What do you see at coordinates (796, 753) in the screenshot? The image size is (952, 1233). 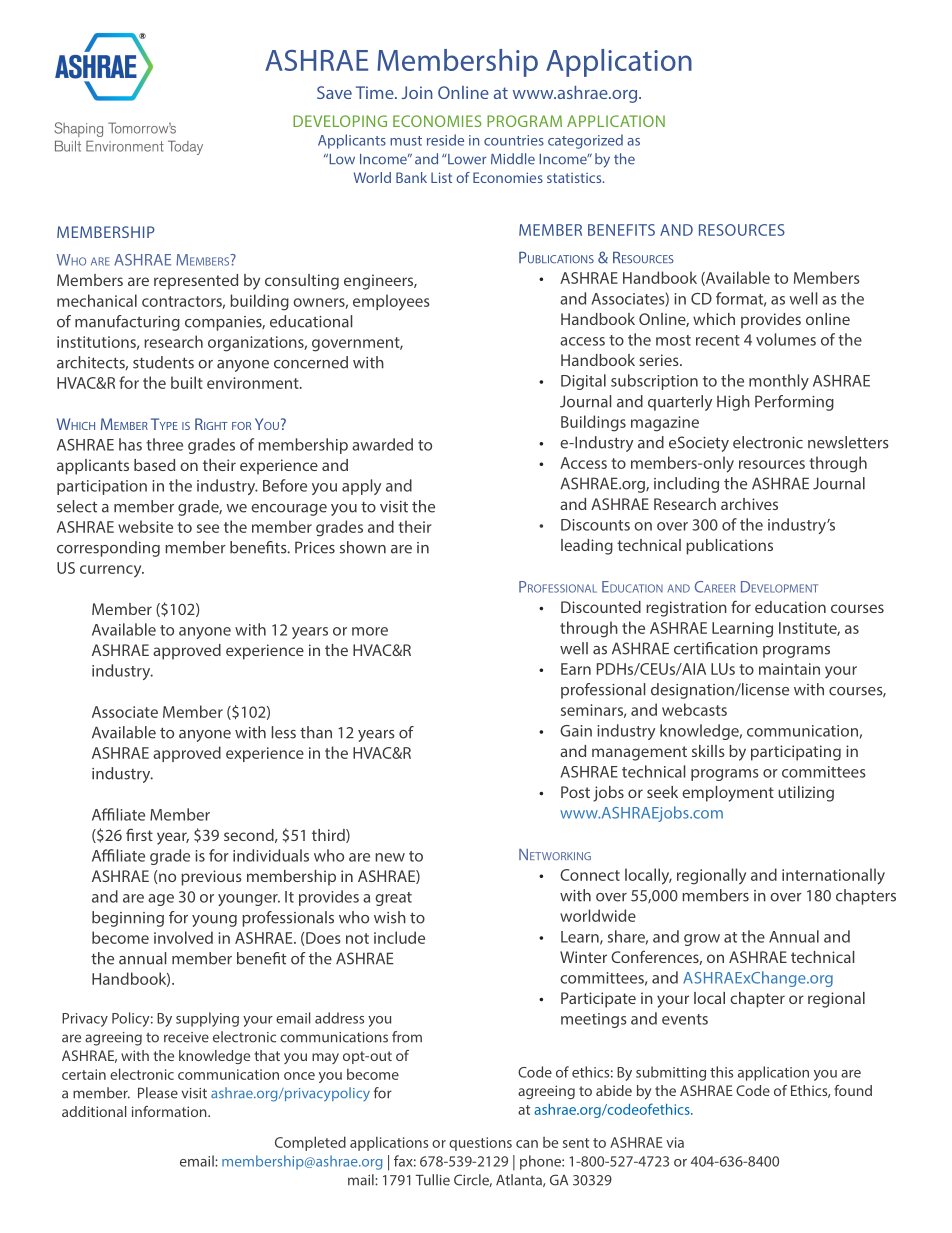 I see `participating` at bounding box center [796, 753].
